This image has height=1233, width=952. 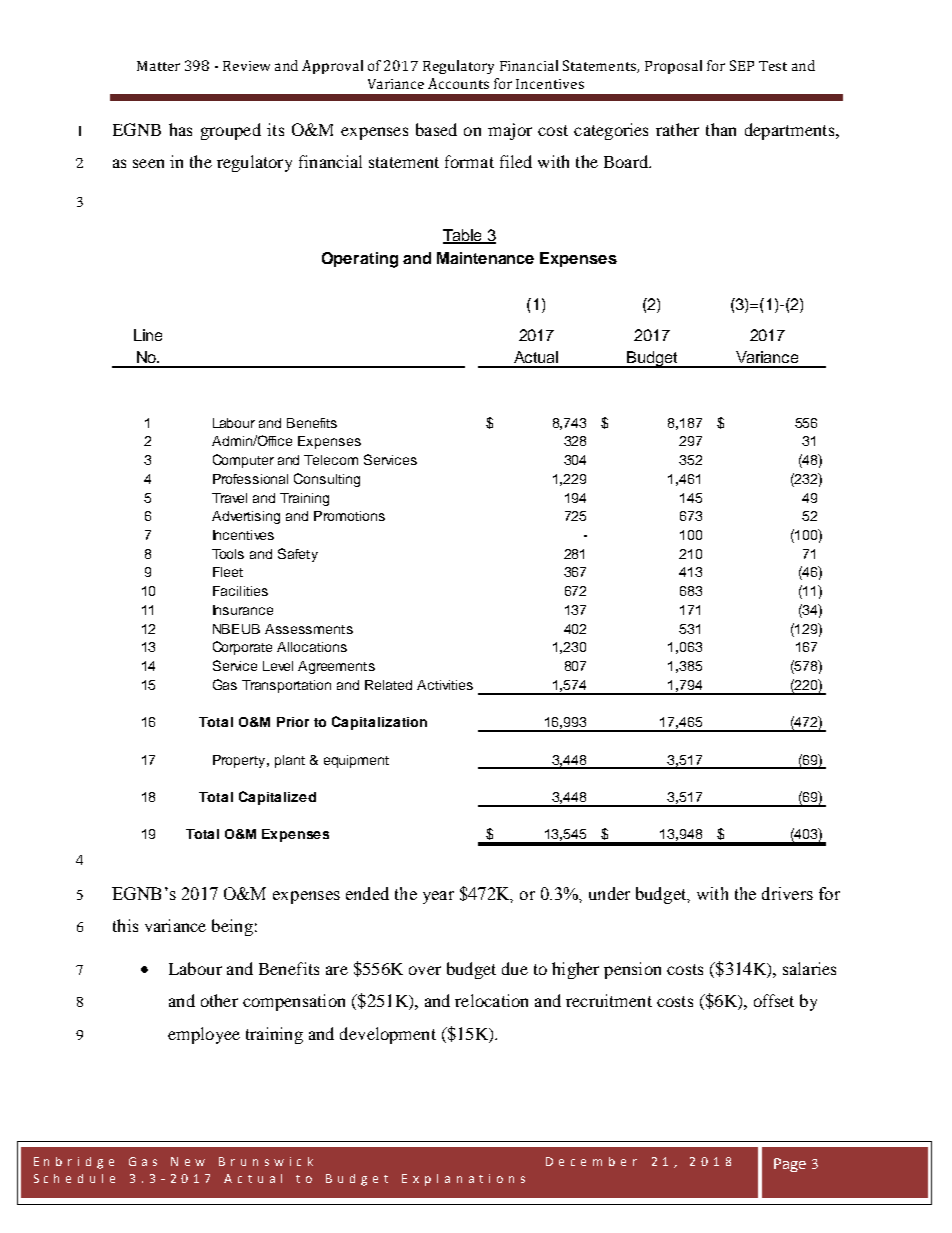 I want to click on equipment, so click(x=356, y=761).
